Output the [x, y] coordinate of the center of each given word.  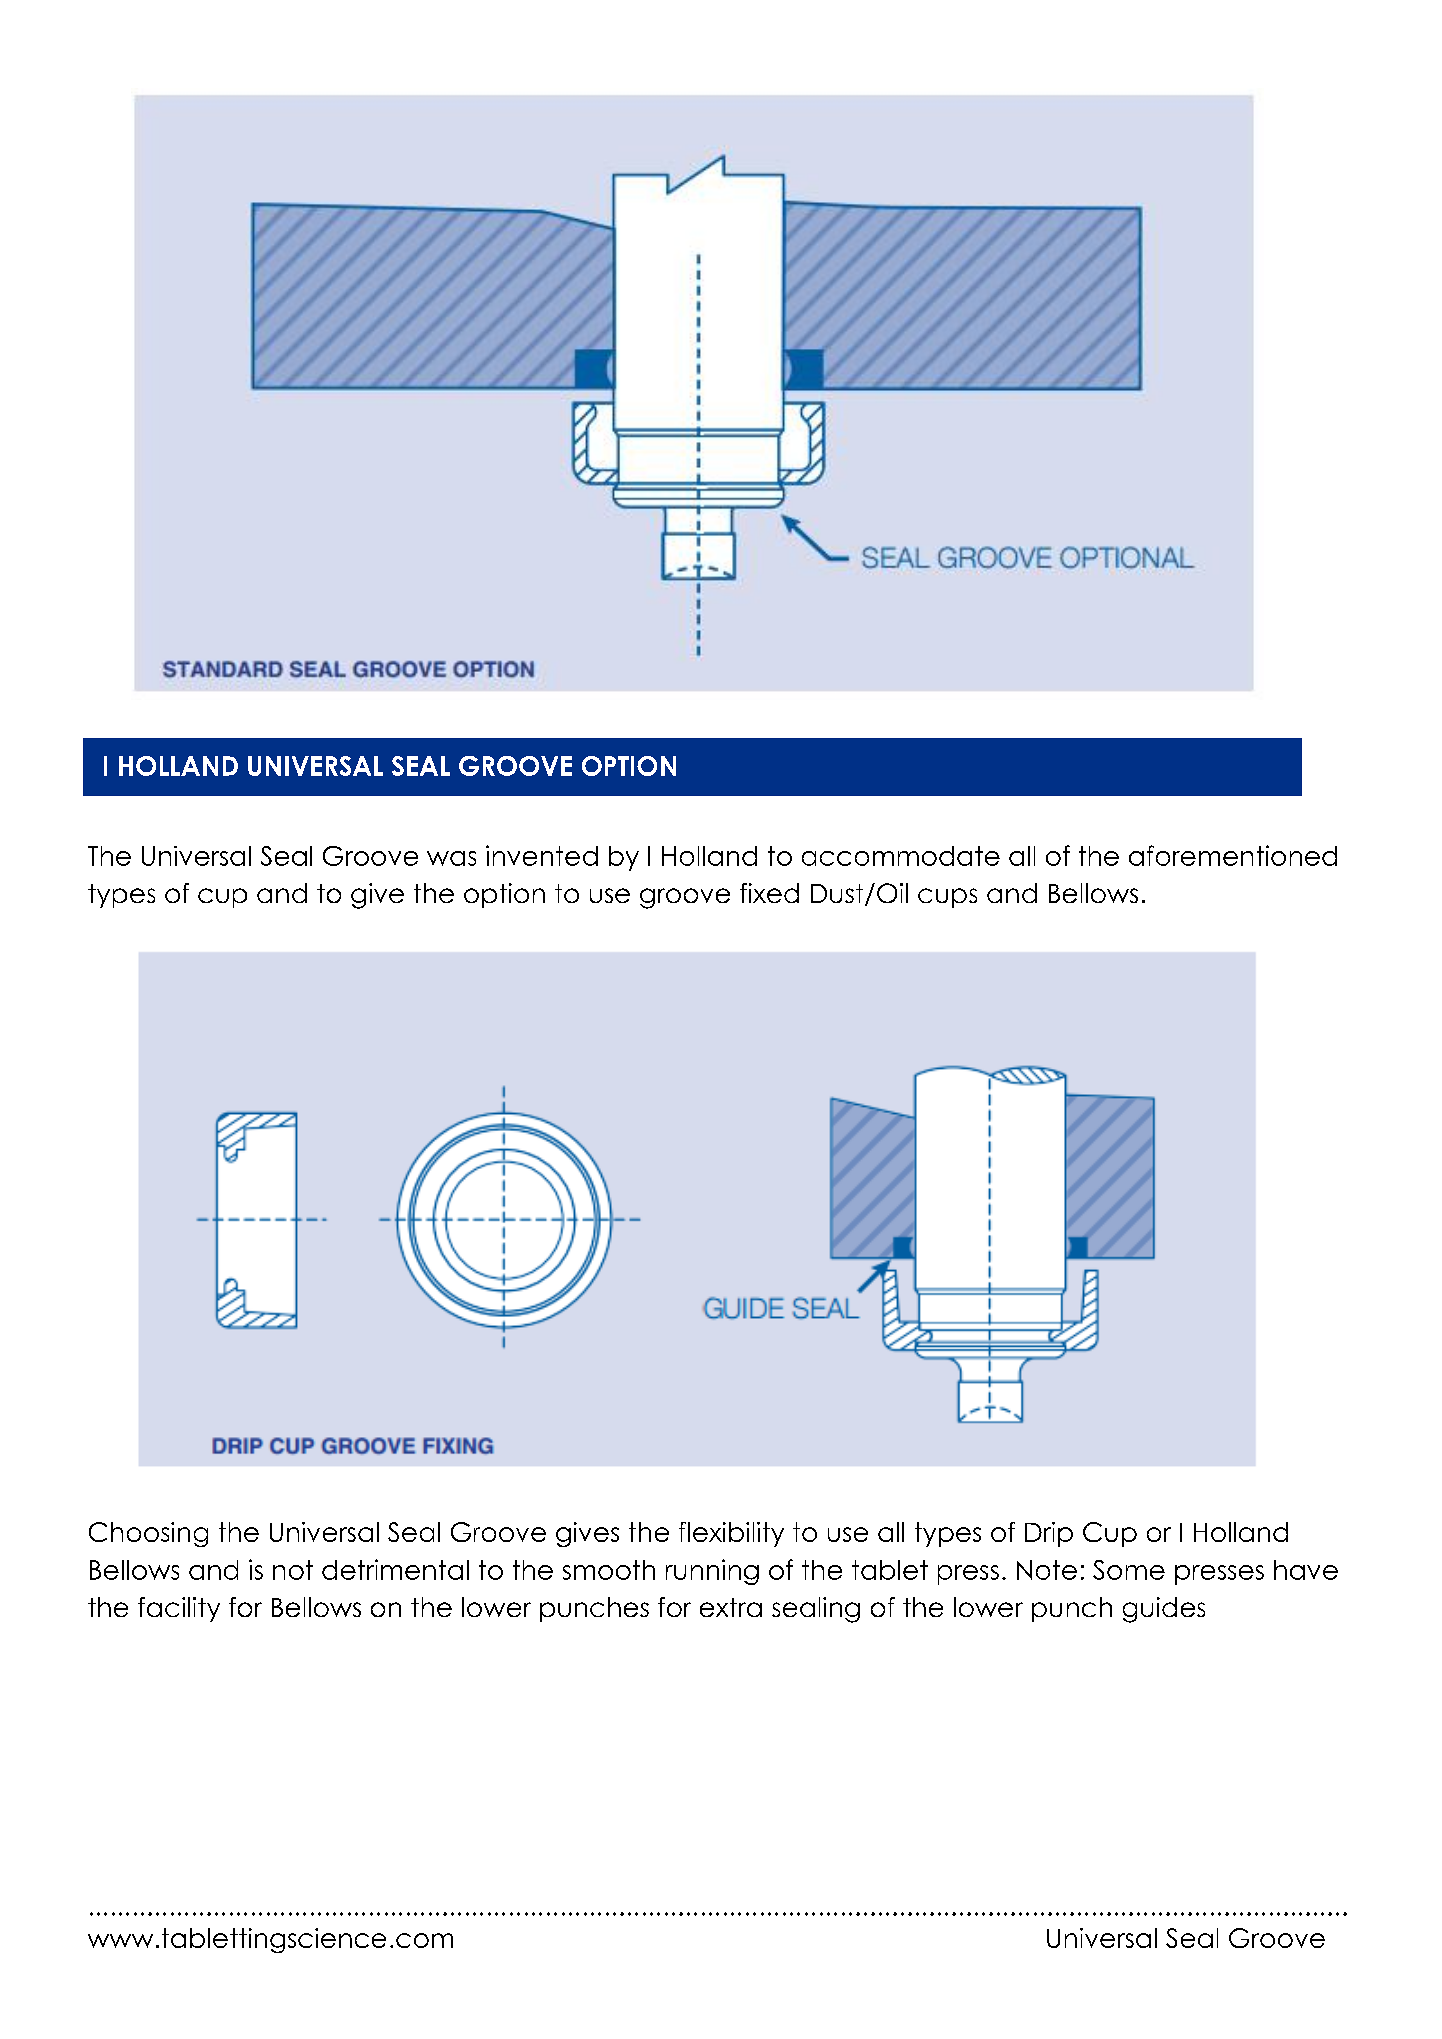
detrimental [395, 1569]
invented [542, 855]
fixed [769, 893]
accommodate [901, 856]
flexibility [731, 1534]
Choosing [148, 1534]
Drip [1049, 1534]
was [451, 858]
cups [947, 898]
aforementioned [1233, 855]
